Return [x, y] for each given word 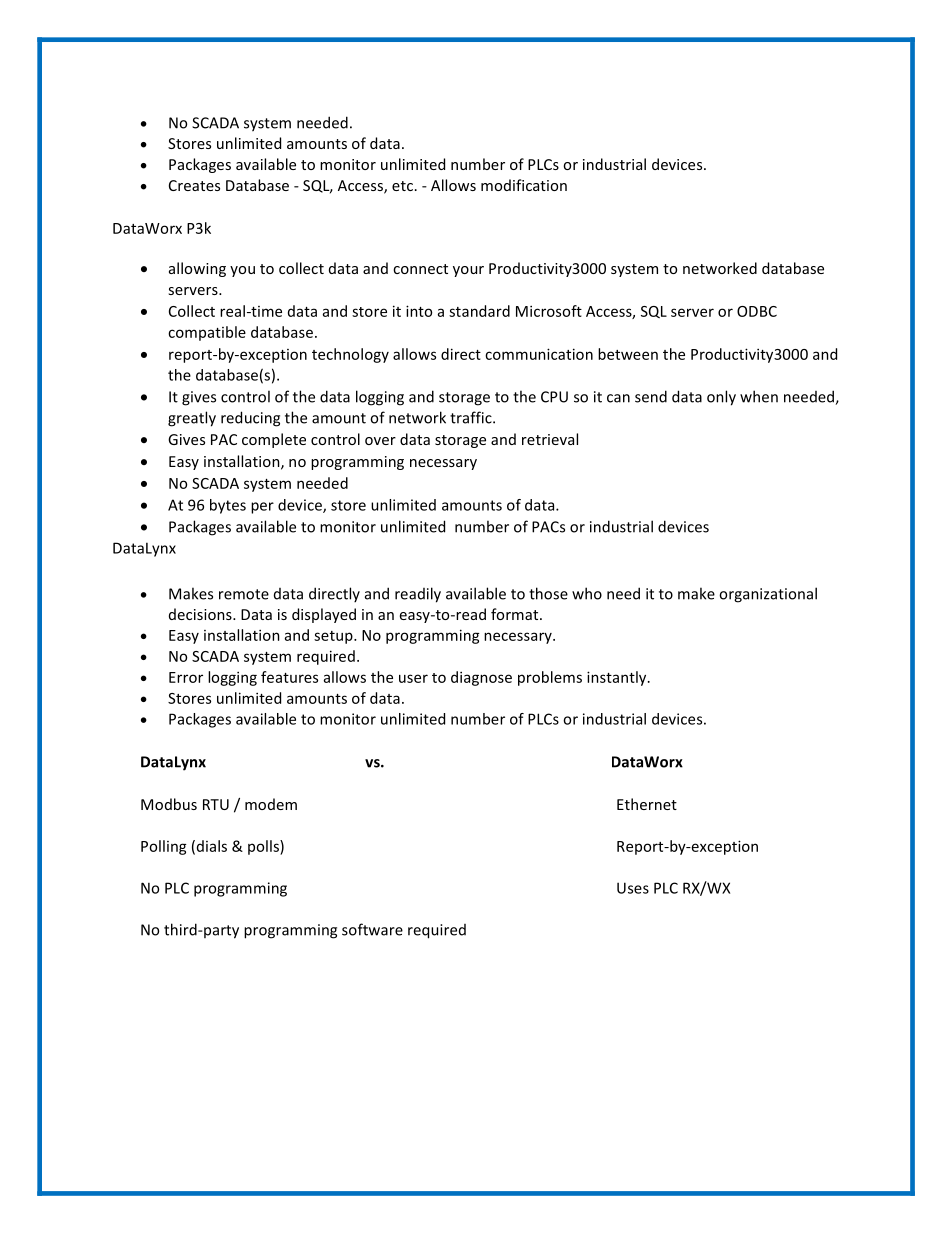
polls [264, 847]
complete [274, 440]
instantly [618, 678]
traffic [472, 417]
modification [524, 185]
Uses [633, 888]
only [721, 398]
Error [186, 677]
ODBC [757, 311]
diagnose [481, 678]
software [372, 929]
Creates [194, 185]
